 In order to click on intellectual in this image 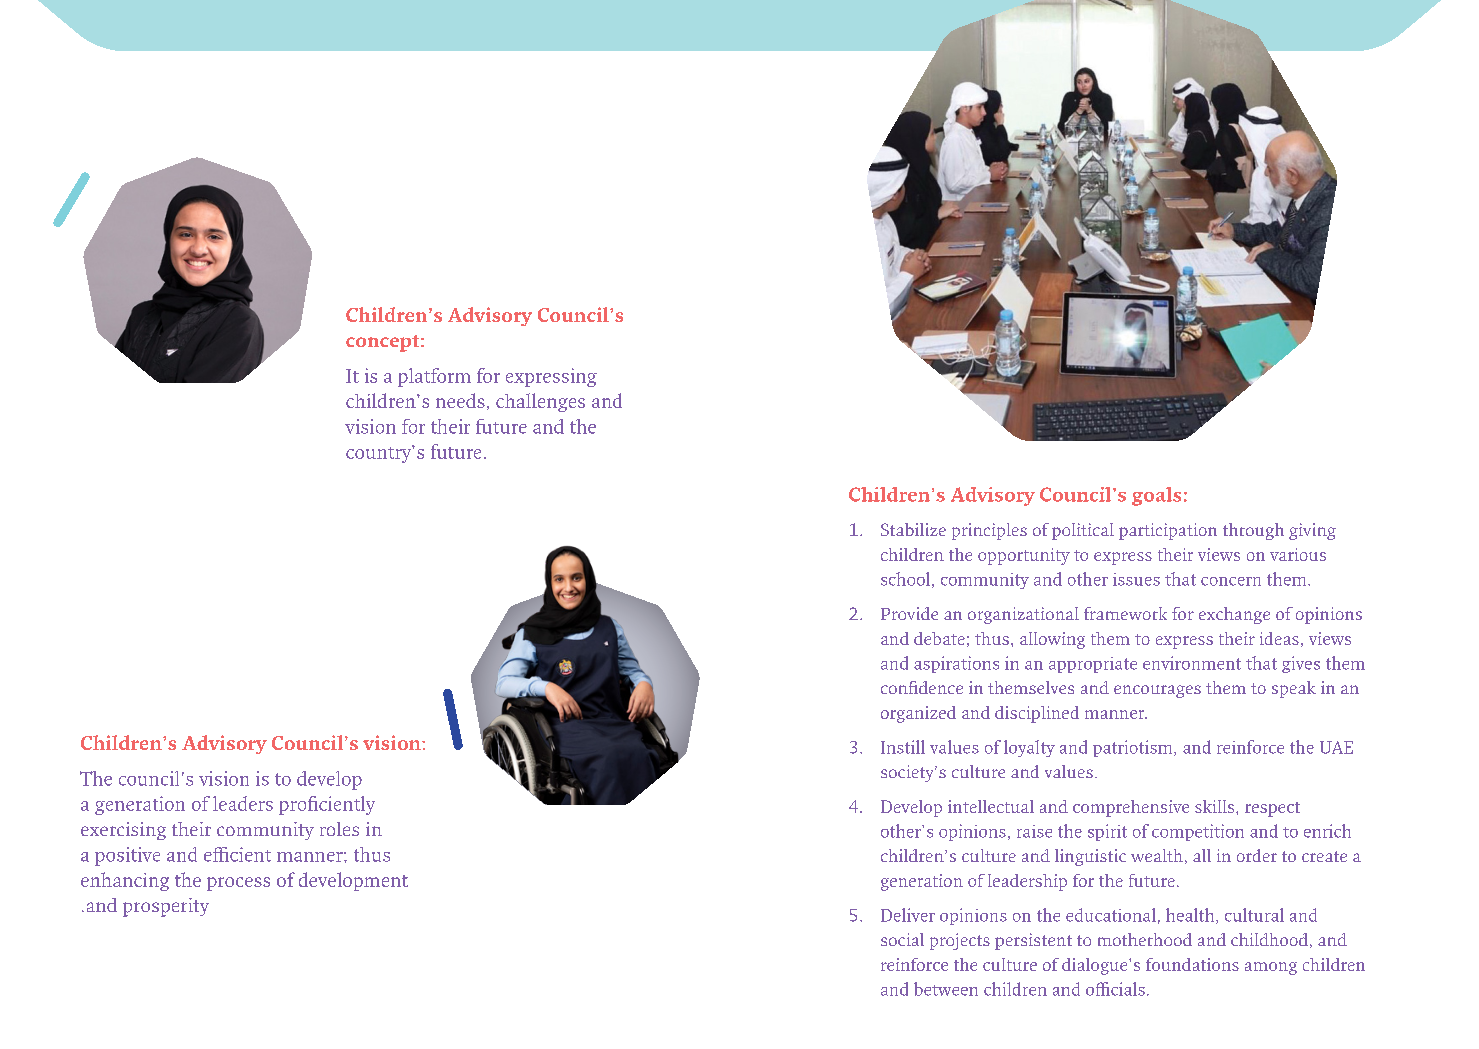, I will do `click(991, 806)`.
